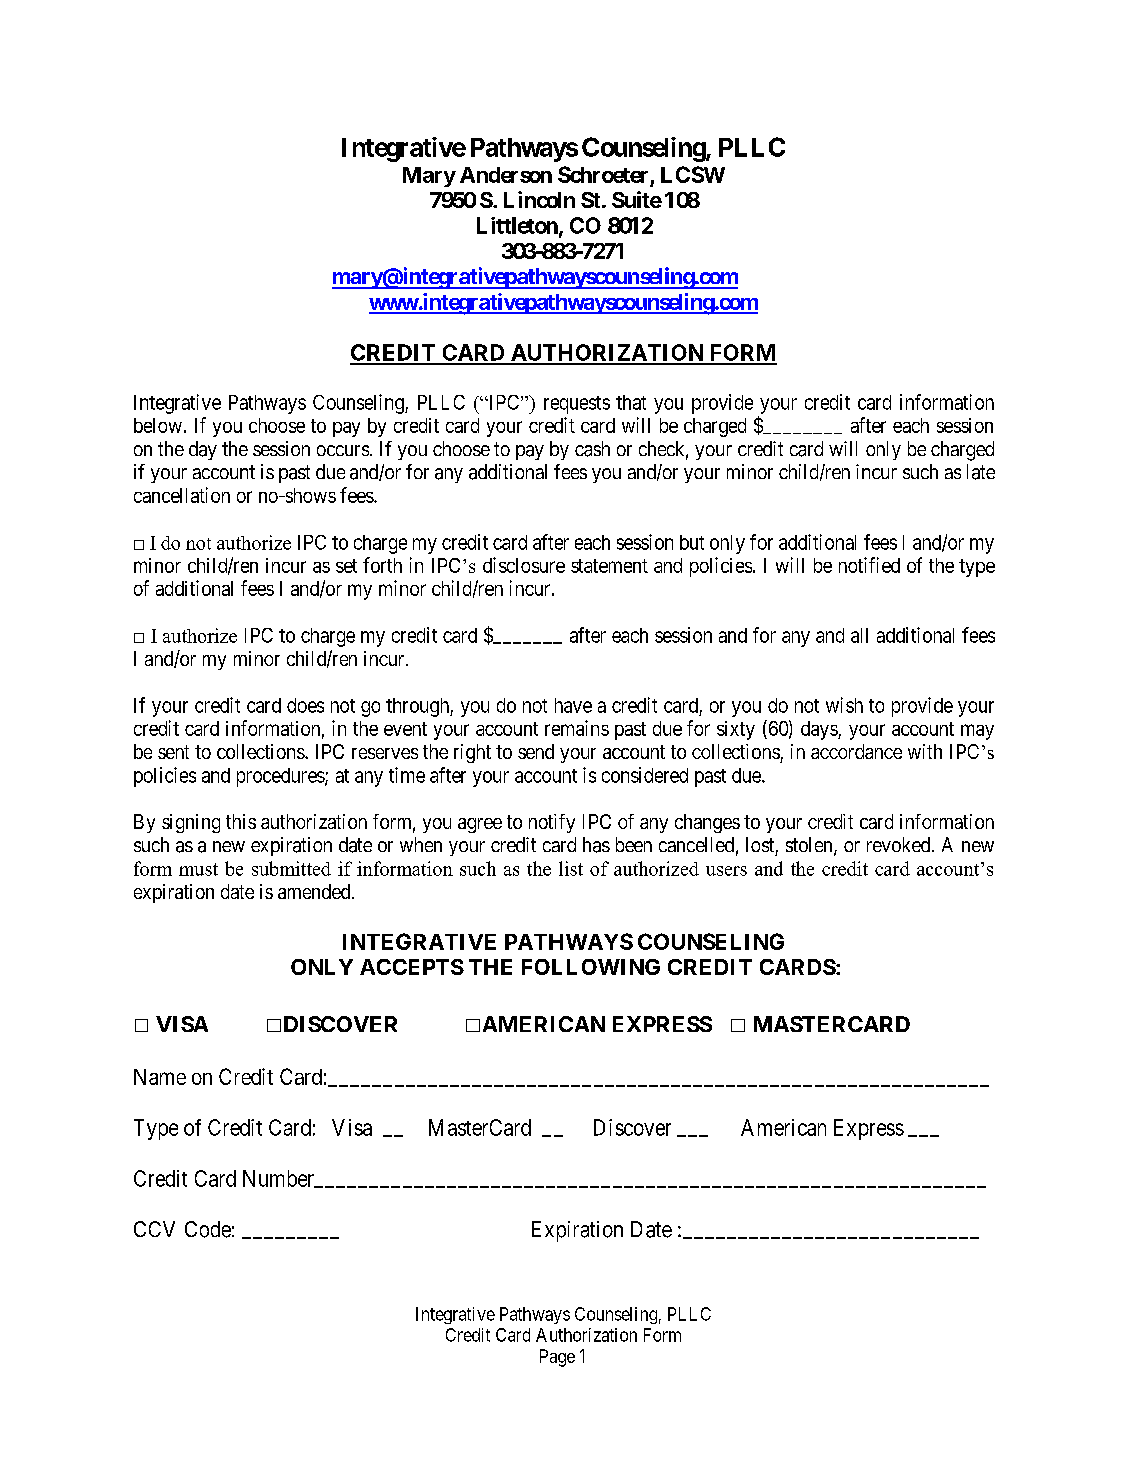 The image size is (1127, 1459). Describe the element at coordinates (592, 449) in the document. I see `cash` at that location.
